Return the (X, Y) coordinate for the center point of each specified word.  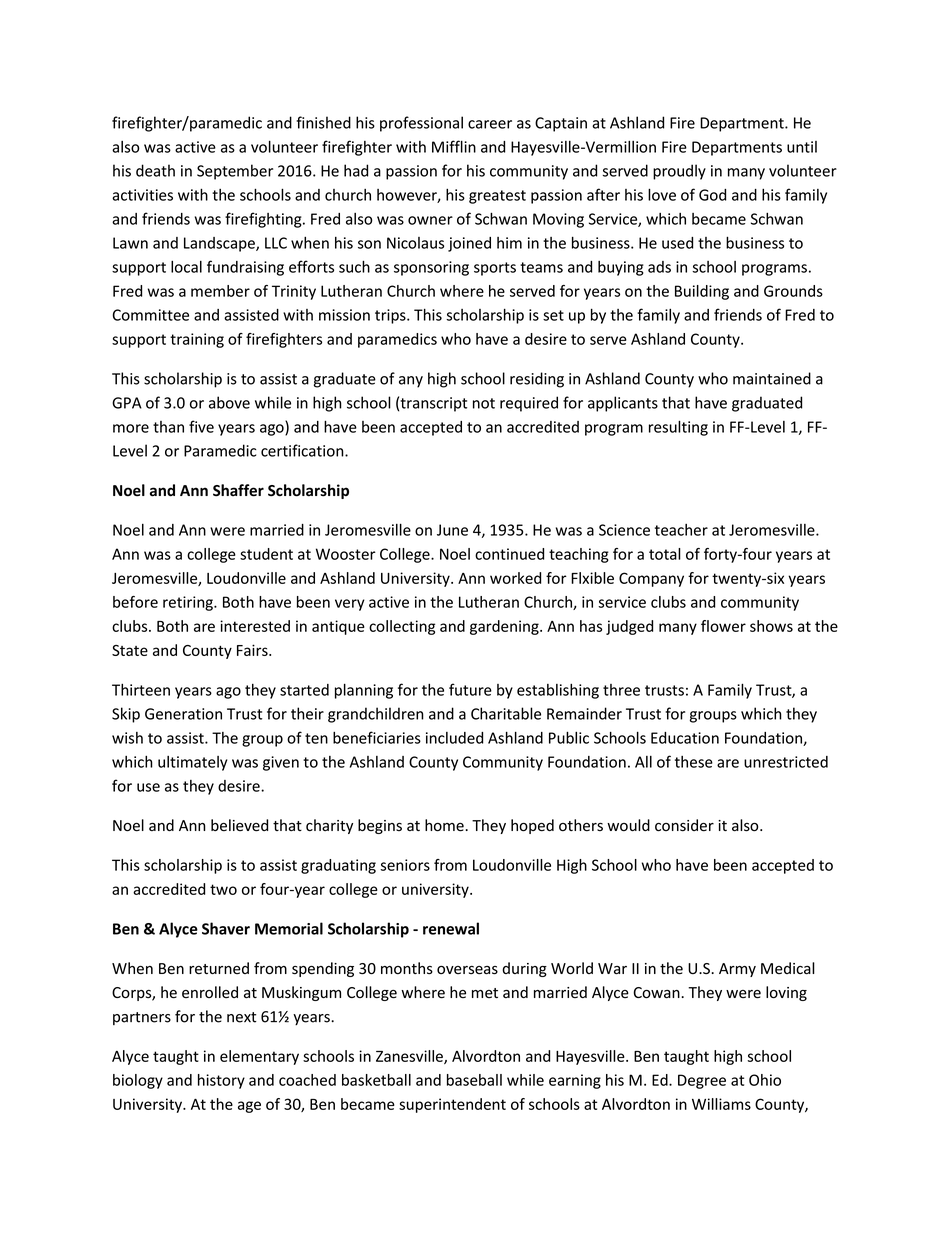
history (221, 1081)
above (229, 402)
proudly (679, 172)
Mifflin (454, 146)
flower (723, 626)
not (484, 403)
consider (684, 825)
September (235, 172)
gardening (505, 627)
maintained (772, 378)
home (445, 825)
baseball (474, 1080)
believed (239, 825)
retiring (189, 603)
